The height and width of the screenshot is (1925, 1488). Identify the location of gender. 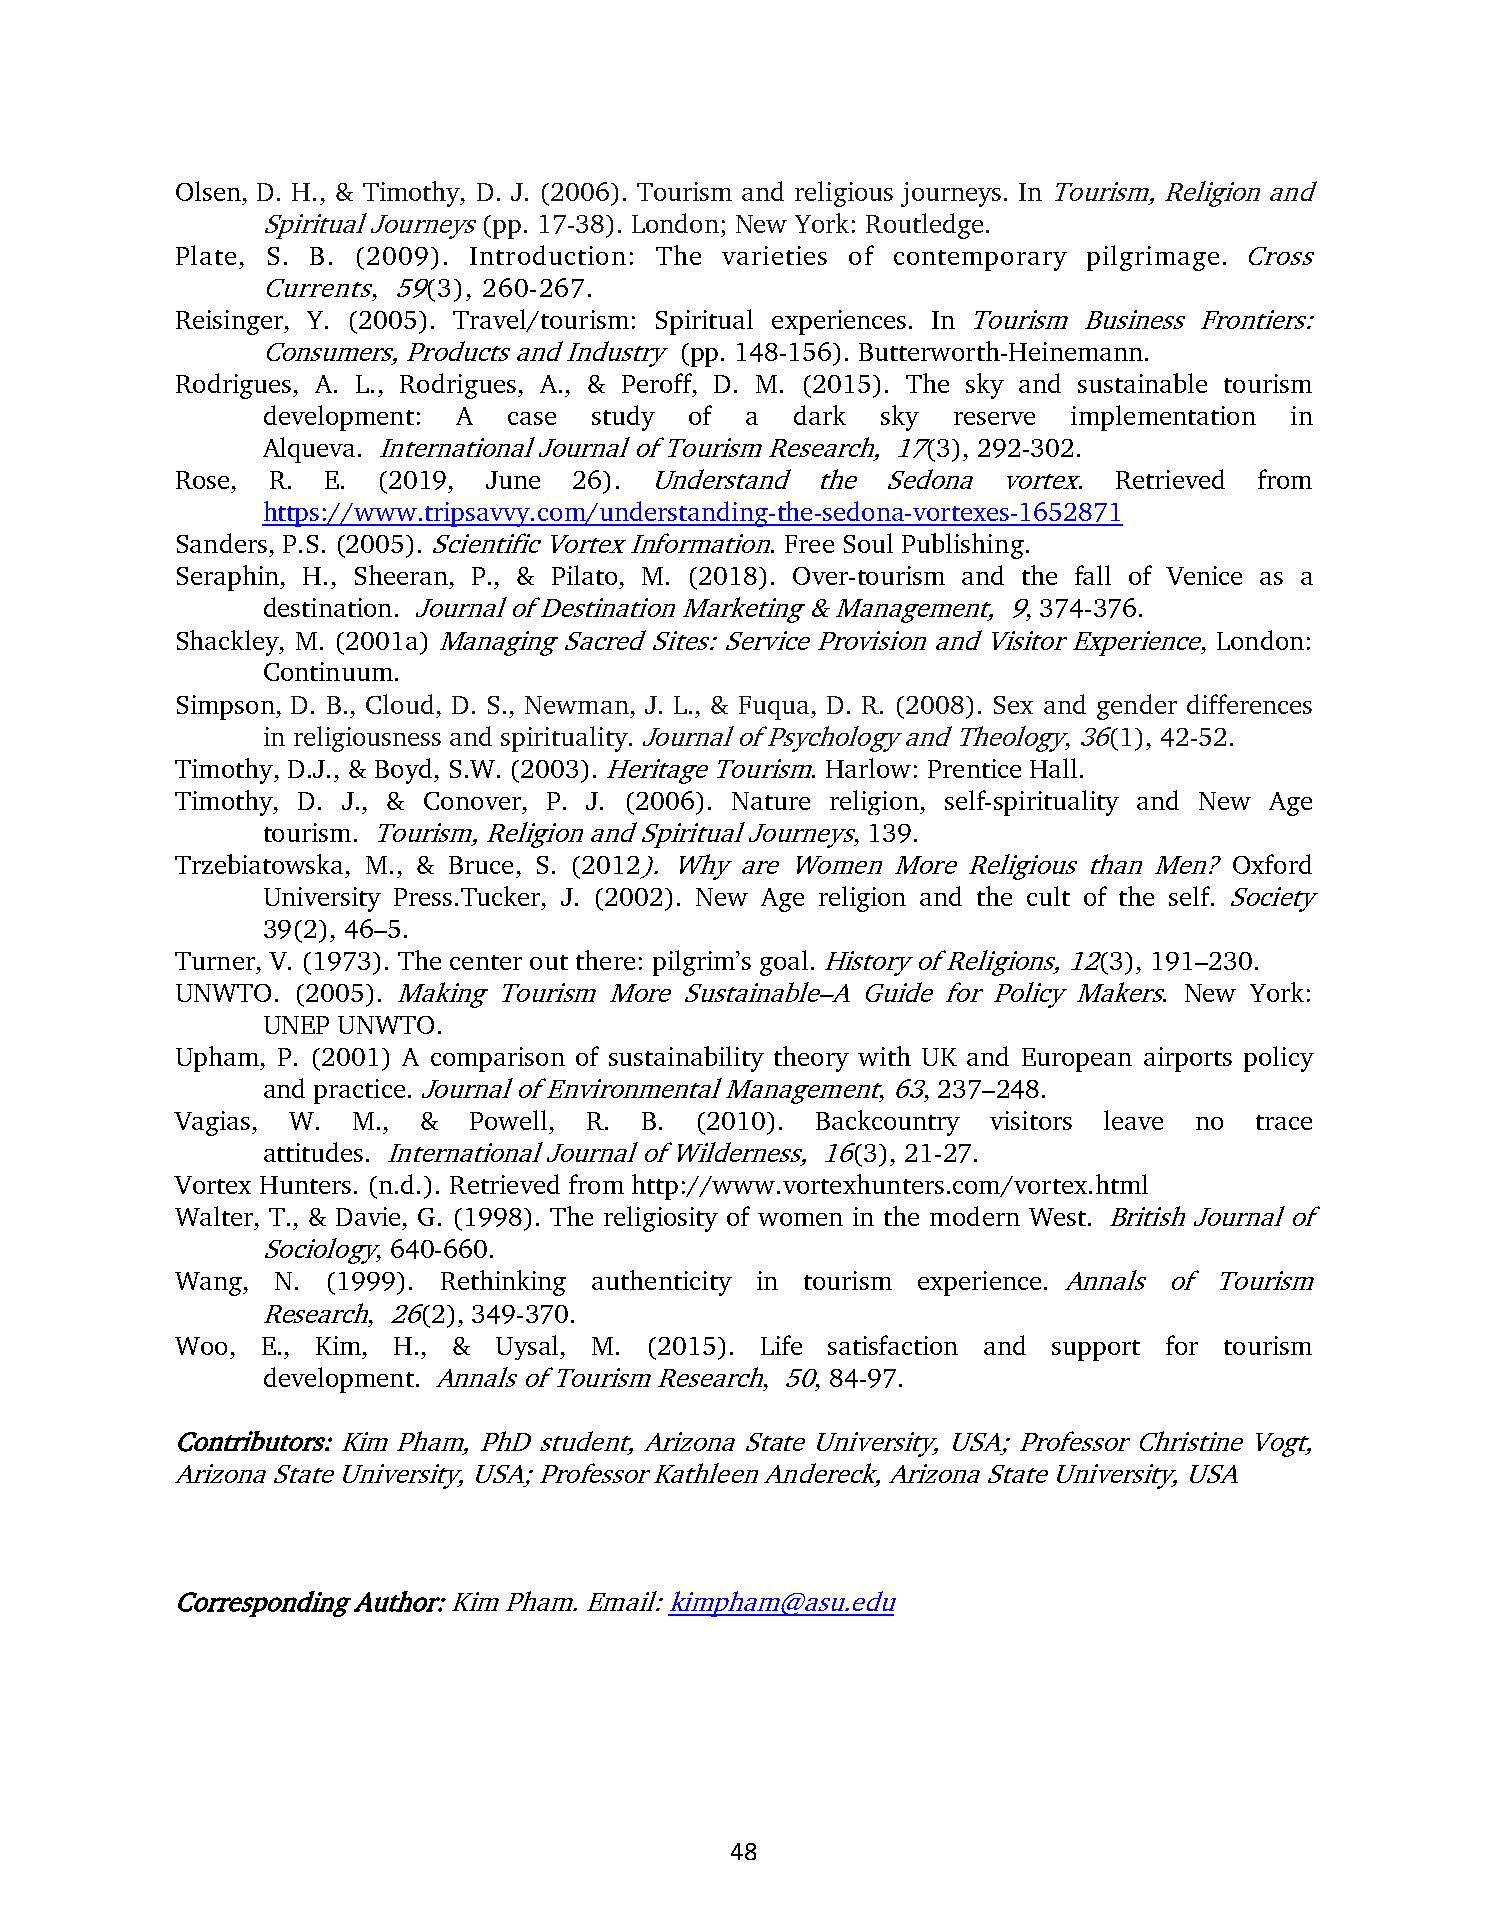
(1137, 707).
